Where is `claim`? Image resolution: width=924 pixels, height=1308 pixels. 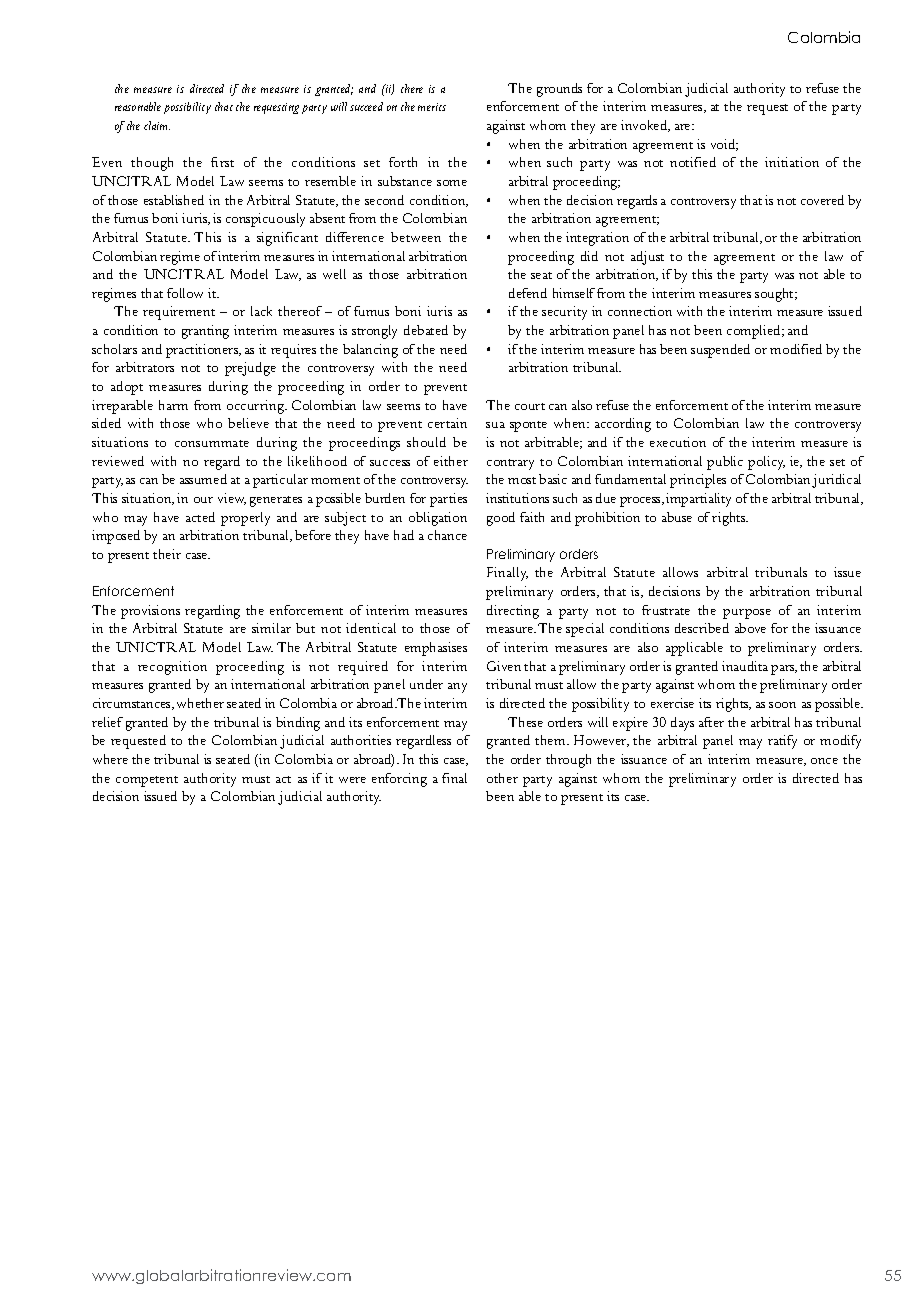
claim is located at coordinates (157, 125).
